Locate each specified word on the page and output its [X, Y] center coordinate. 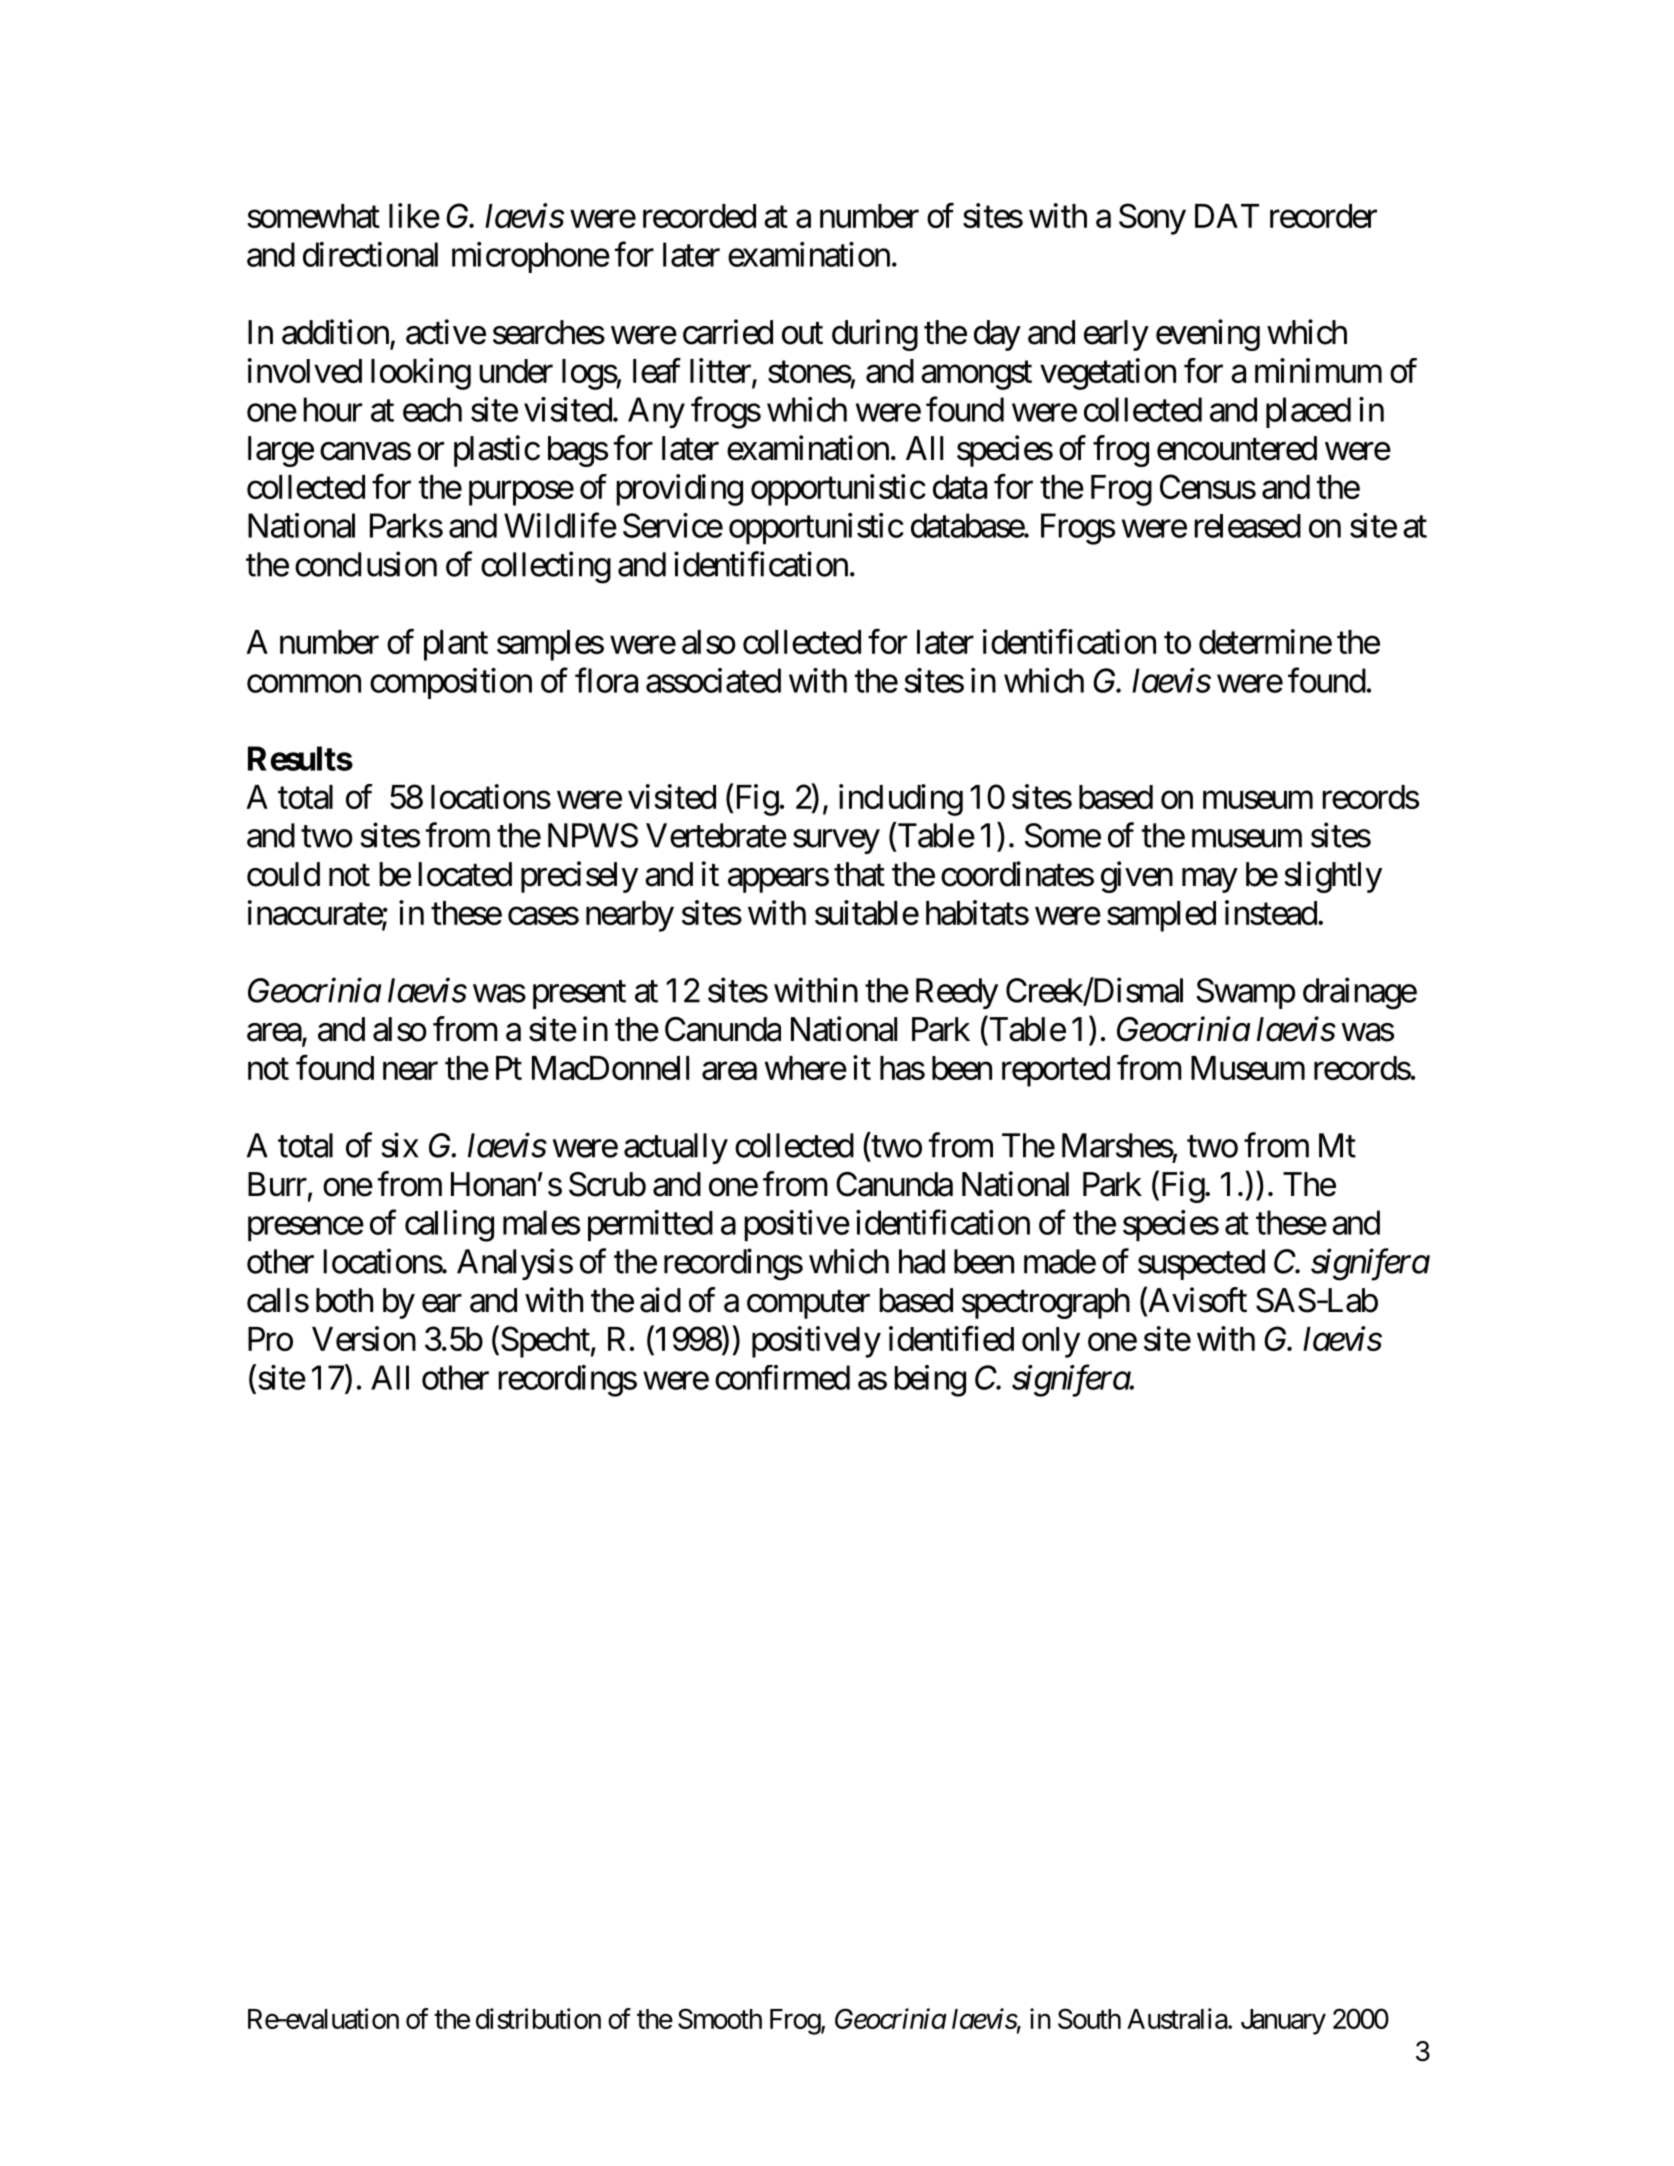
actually [676, 1148]
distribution [538, 2018]
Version [364, 1338]
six [399, 1145]
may [1209, 881]
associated [713, 680]
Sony [1152, 219]
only [1051, 1342]
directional [370, 254]
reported [1056, 1071]
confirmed [782, 1377]
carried [728, 332]
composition [451, 683]
